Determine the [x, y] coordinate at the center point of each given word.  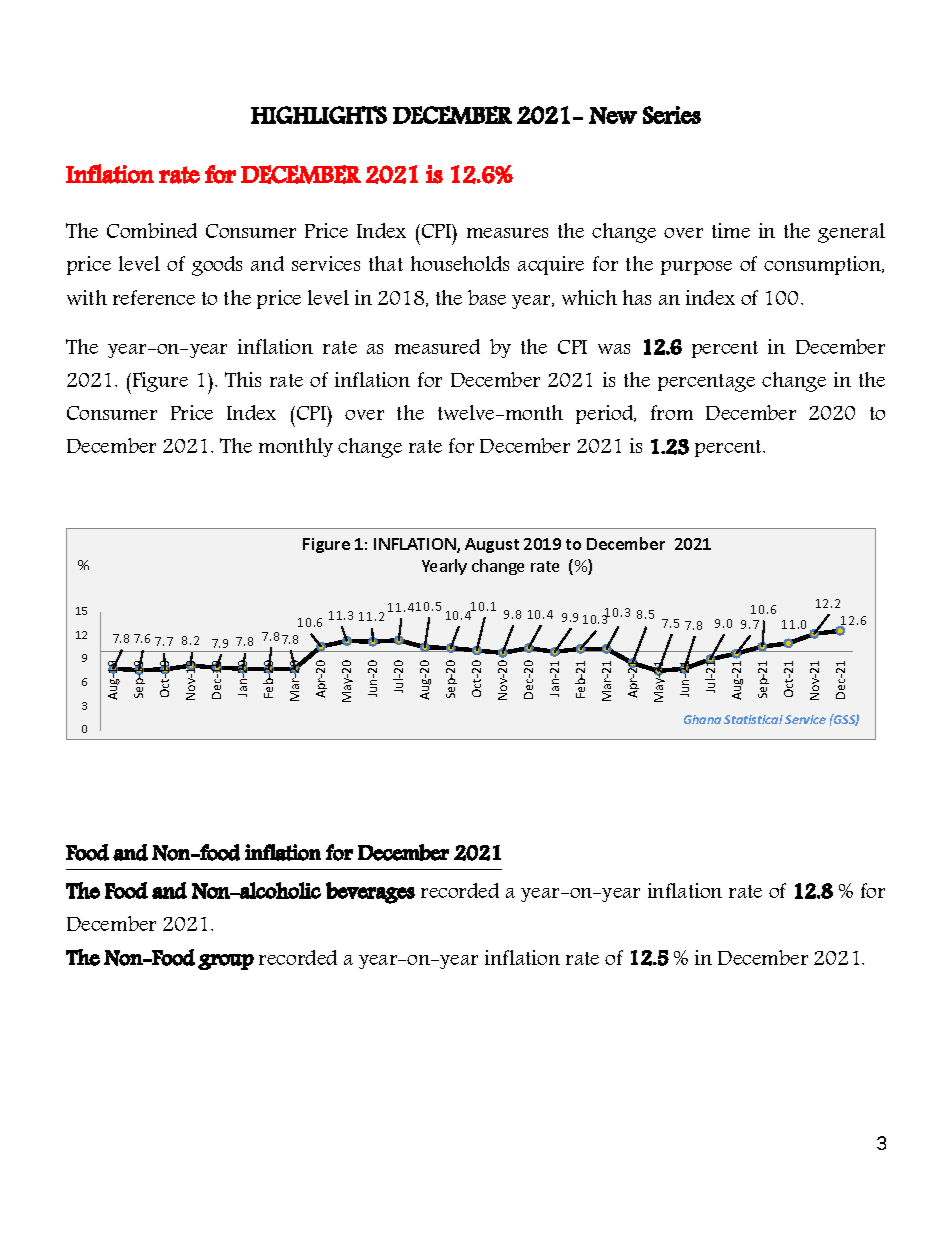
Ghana [702, 719]
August [492, 545]
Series [672, 115]
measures [507, 233]
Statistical [753, 719]
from [672, 412]
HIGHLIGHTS [319, 115]
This [243, 379]
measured [437, 346]
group [226, 962]
